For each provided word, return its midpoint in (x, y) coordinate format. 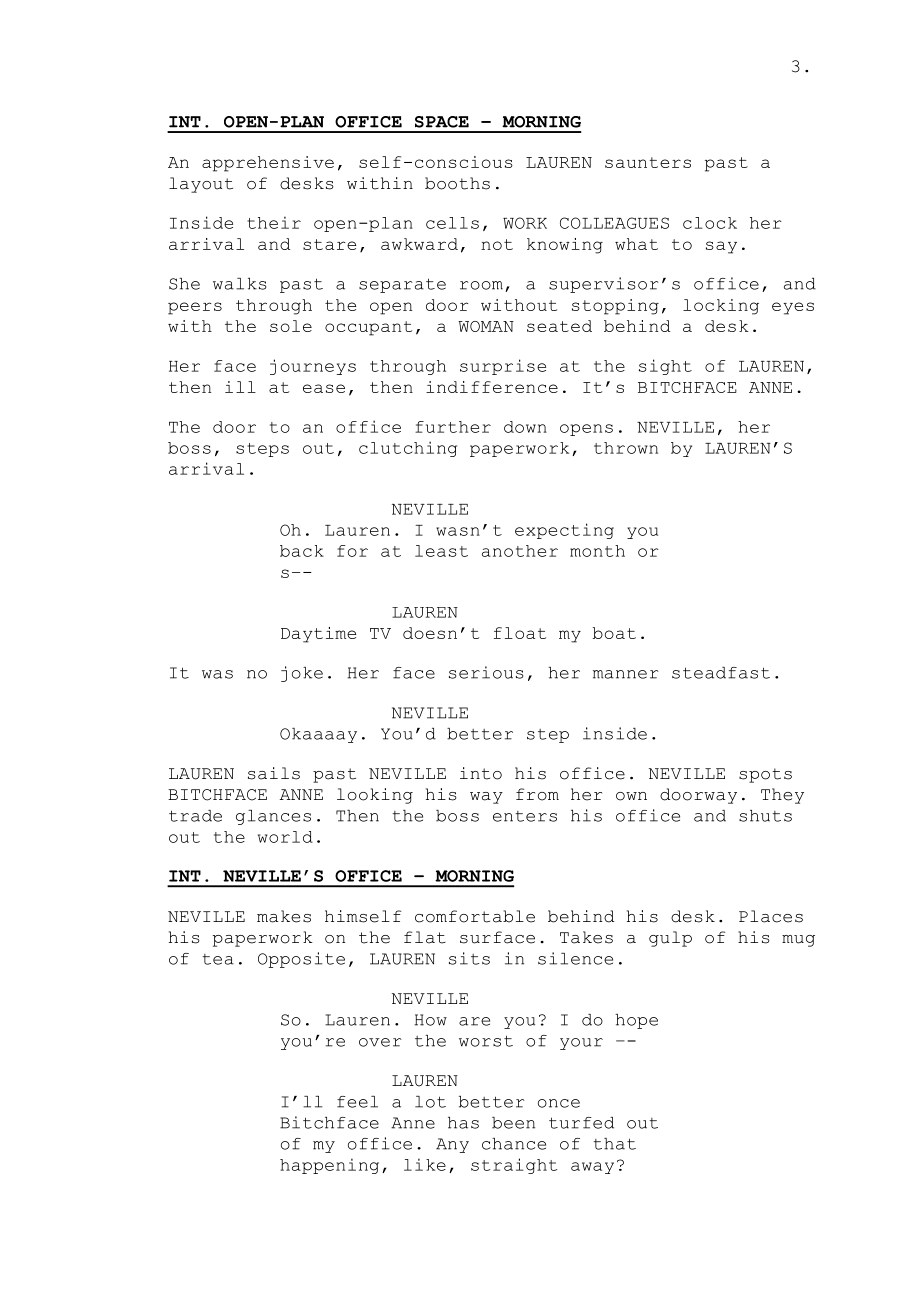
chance (514, 1144)
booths (457, 183)
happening (329, 1166)
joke (302, 674)
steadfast (721, 673)
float (520, 633)
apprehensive (268, 164)
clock (710, 223)
